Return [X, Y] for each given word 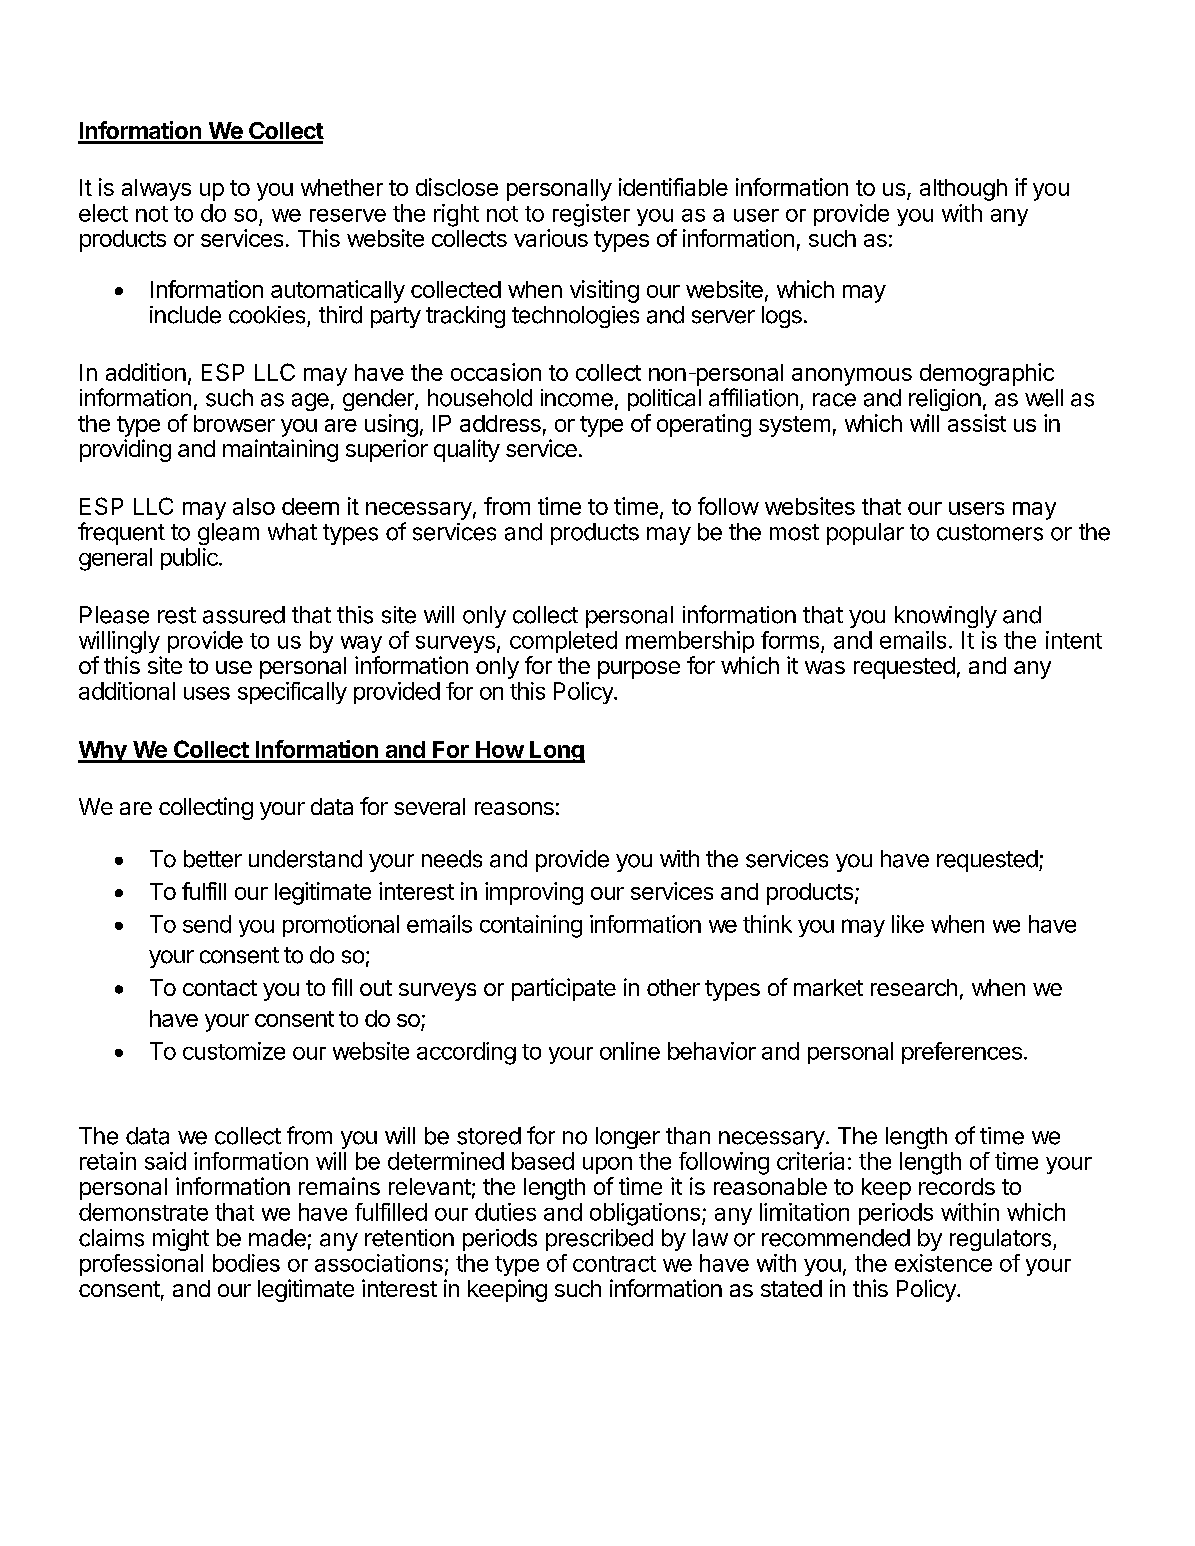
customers [990, 532]
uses [207, 693]
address [500, 423]
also [254, 506]
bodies [246, 1263]
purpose [639, 670]
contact [220, 988]
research [914, 987]
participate [564, 989]
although [963, 190]
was [825, 667]
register [591, 215]
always [156, 190]
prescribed [599, 1240]
